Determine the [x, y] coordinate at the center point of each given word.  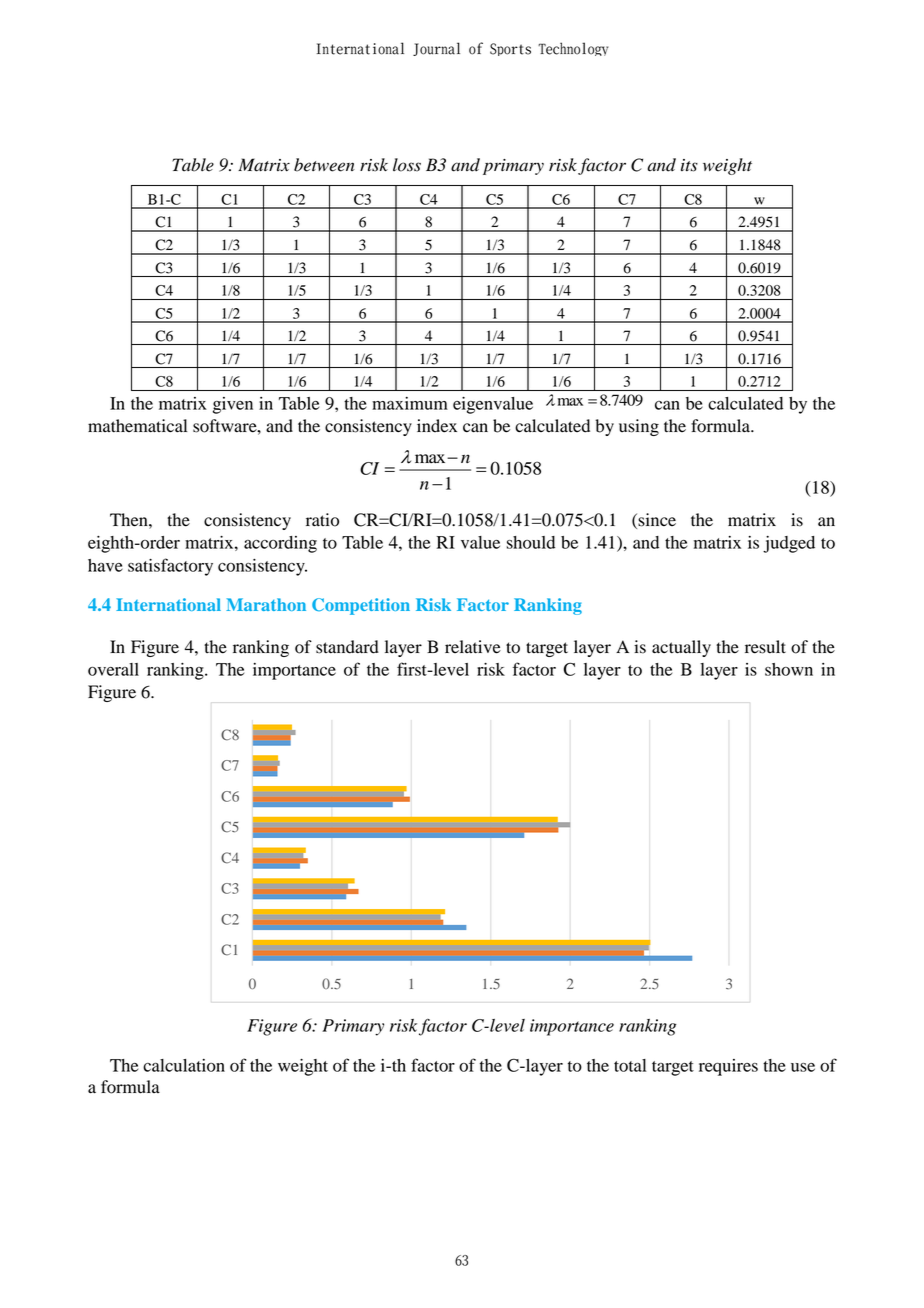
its [689, 165]
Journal [436, 49]
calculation [184, 1065]
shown [789, 669]
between [324, 165]
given [233, 405]
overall [113, 669]
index [437, 426]
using [639, 427]
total [630, 1065]
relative [473, 647]
